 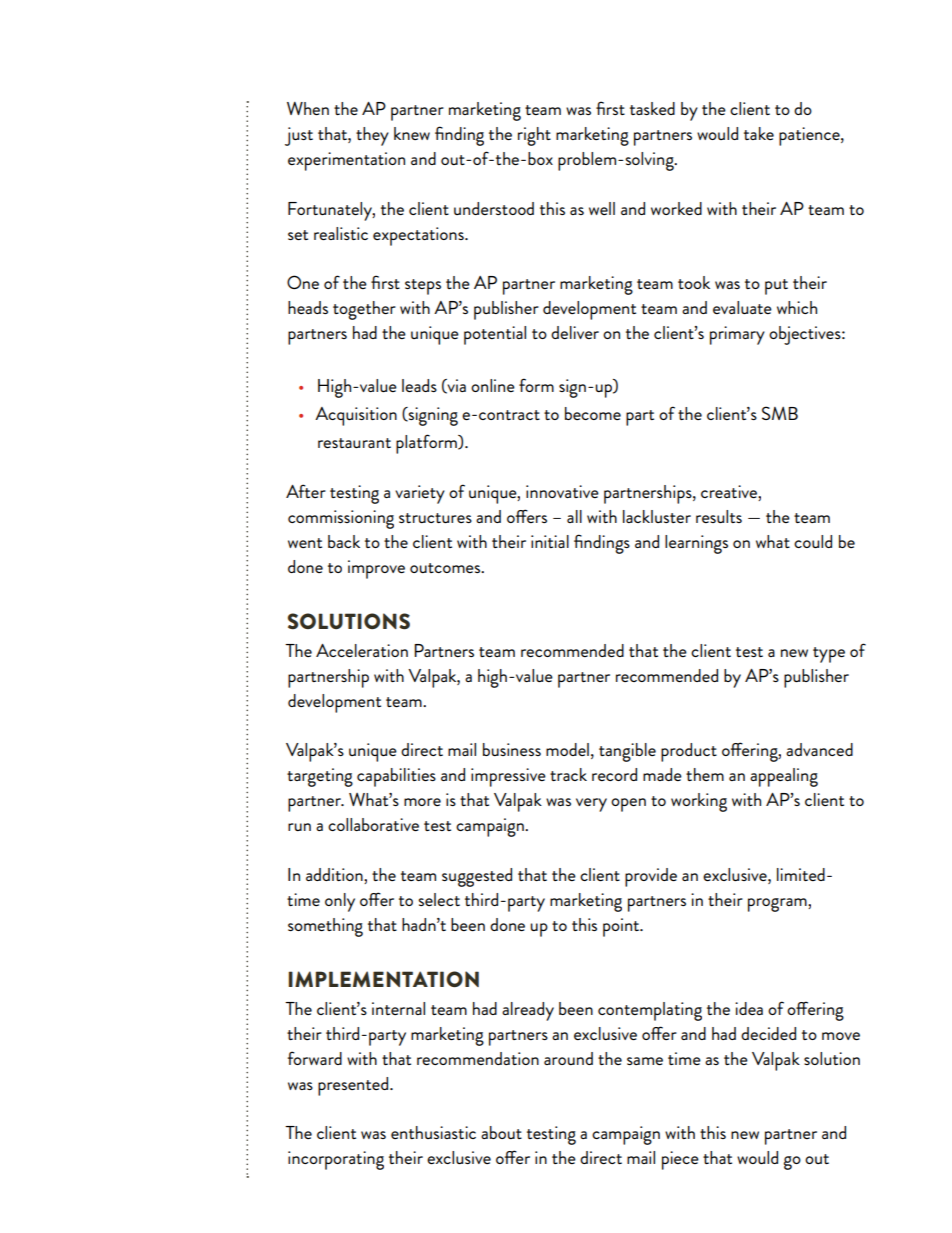 What do you see at coordinates (501, 1132) in the page?
I see `about` at bounding box center [501, 1132].
